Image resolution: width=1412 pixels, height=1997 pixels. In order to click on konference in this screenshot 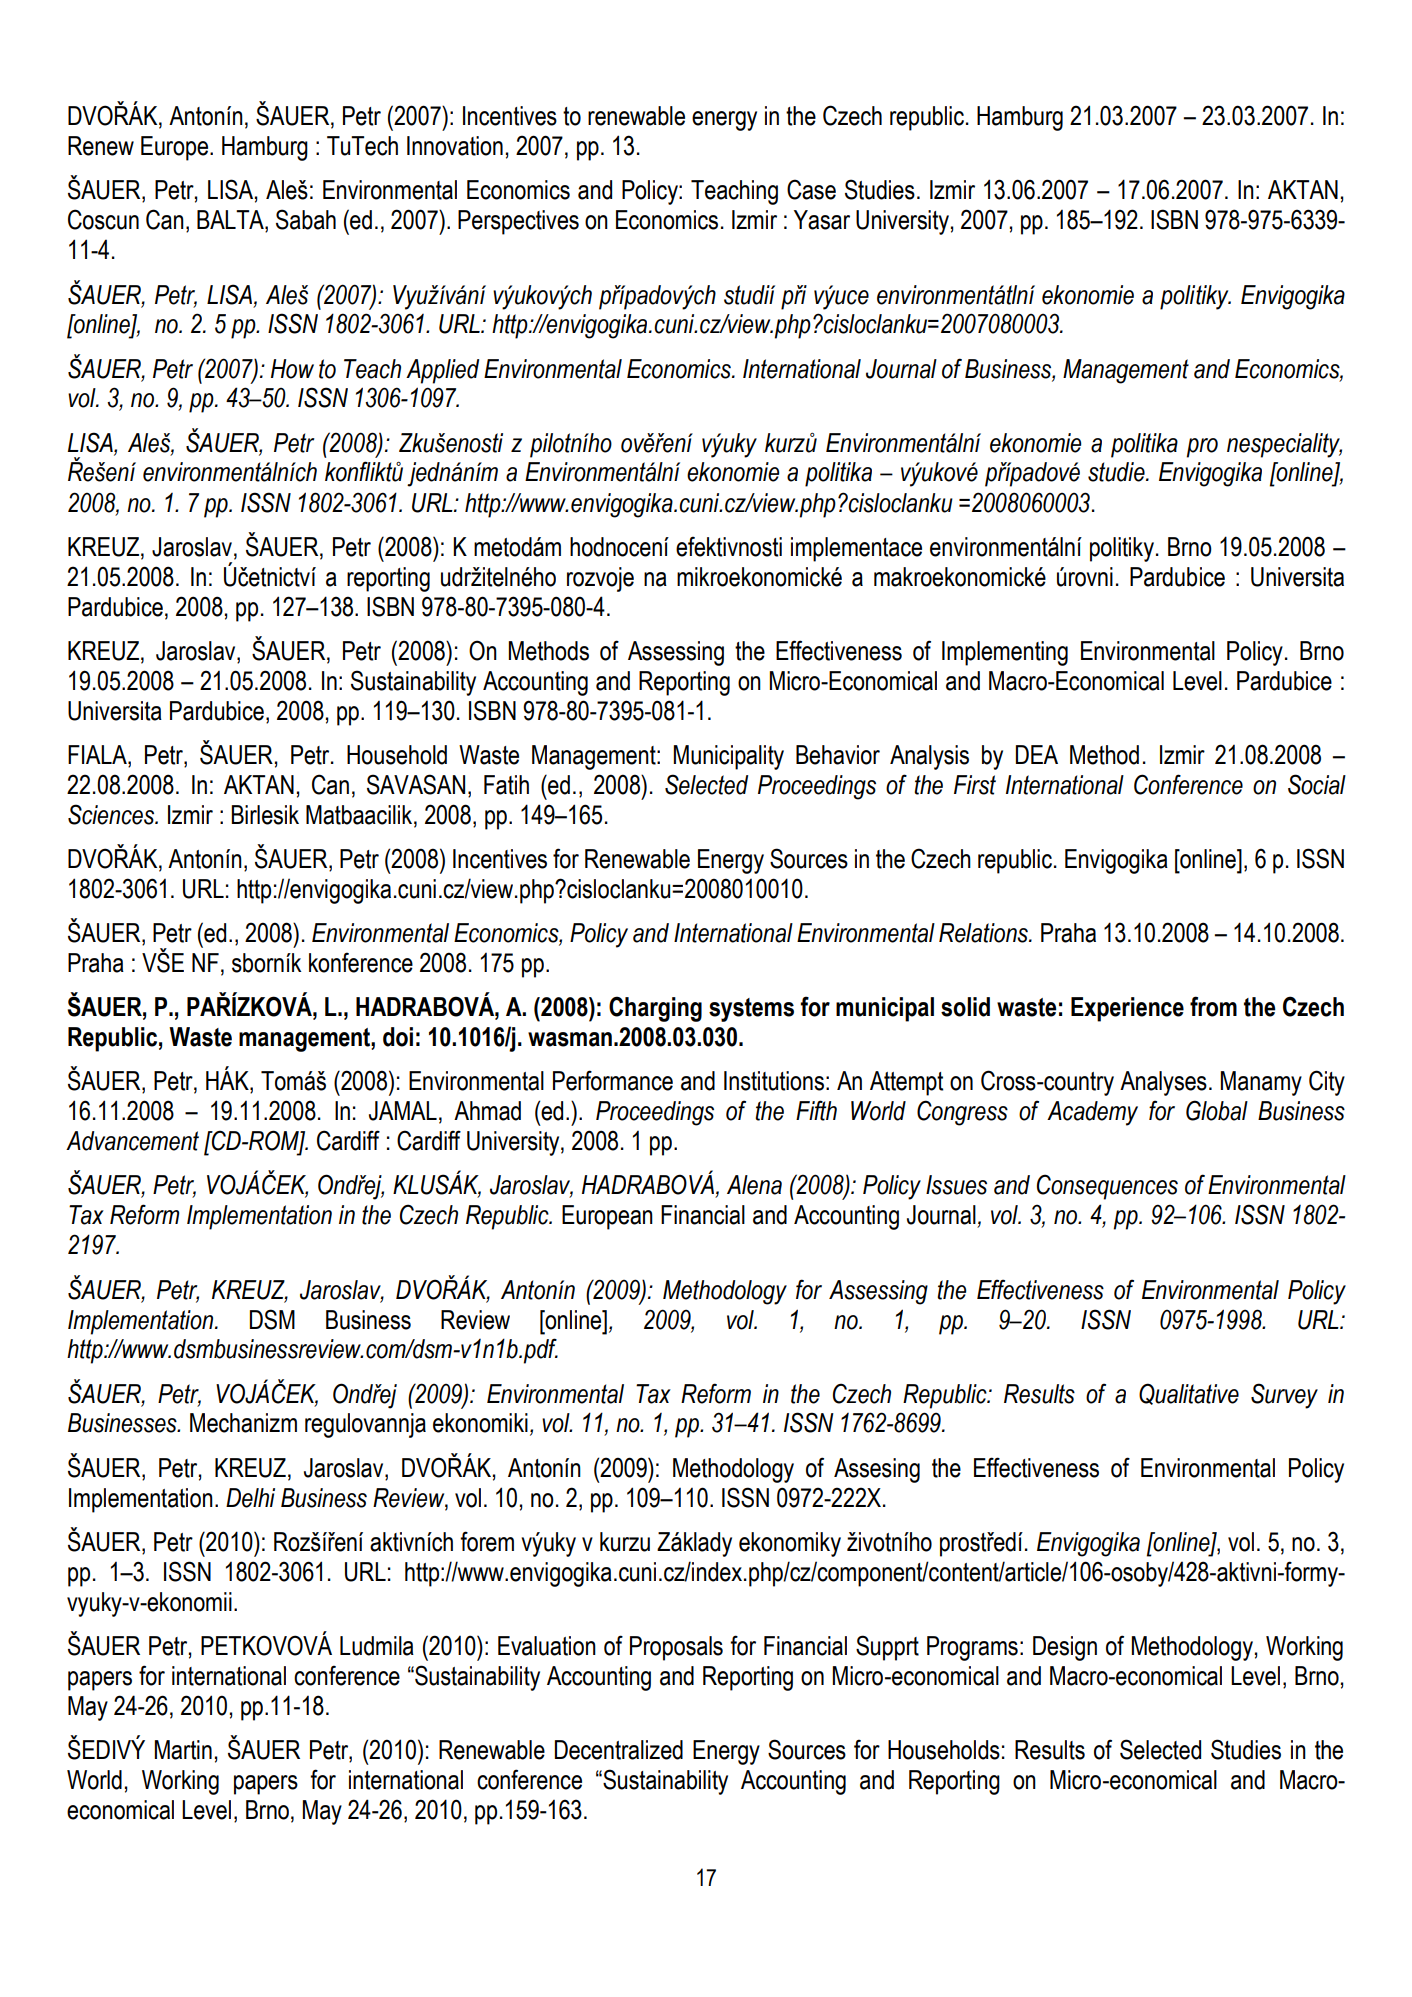, I will do `click(361, 962)`.
